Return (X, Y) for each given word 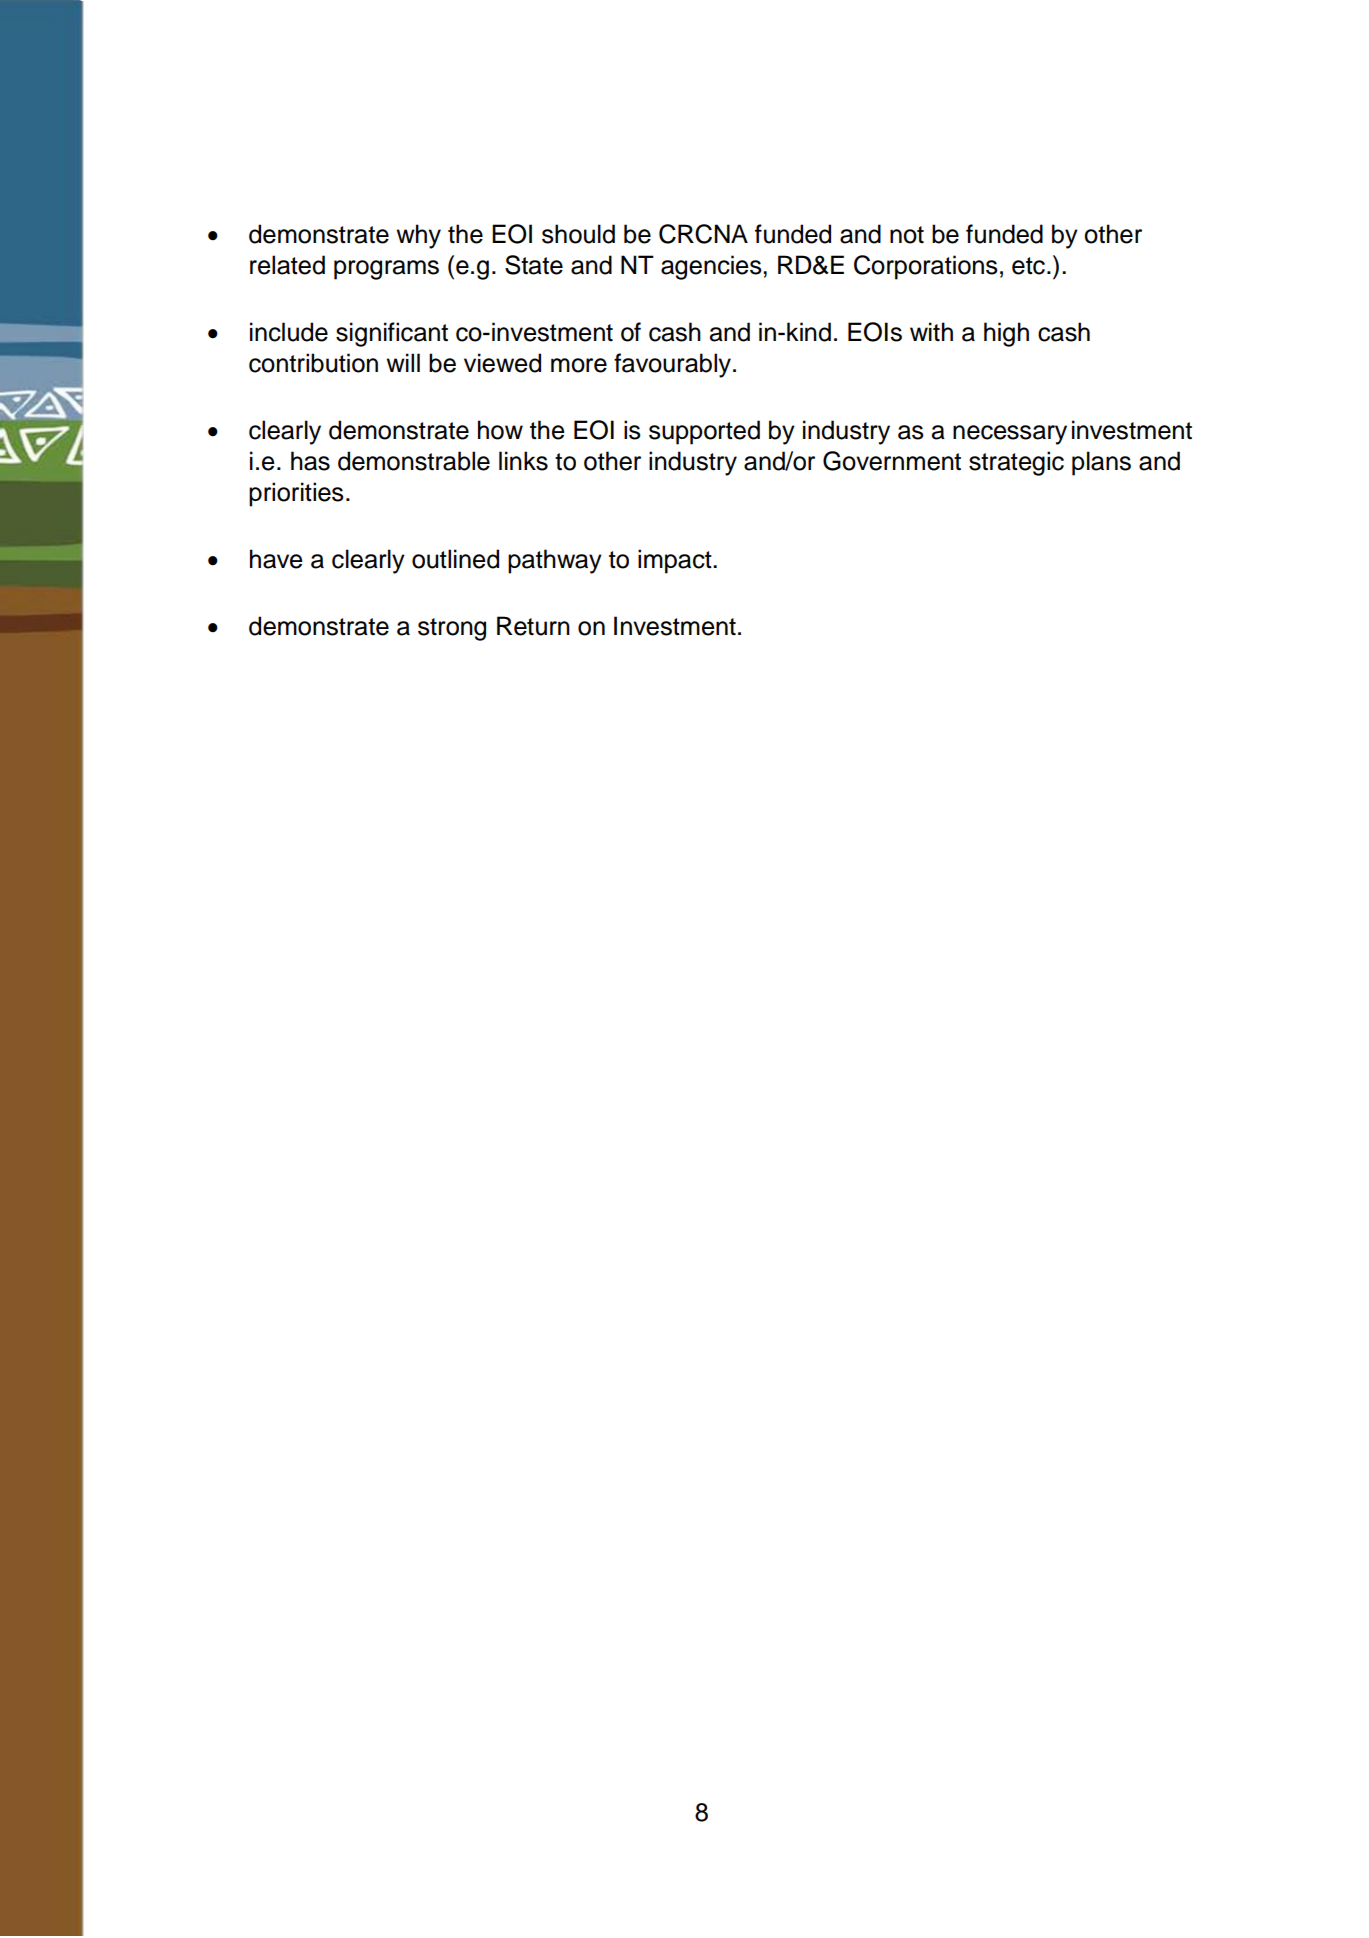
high (1006, 334)
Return (533, 626)
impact (676, 561)
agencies (712, 267)
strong (452, 629)
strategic (1016, 463)
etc (1028, 266)
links (523, 461)
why (418, 236)
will (403, 362)
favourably (672, 365)
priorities (296, 494)
